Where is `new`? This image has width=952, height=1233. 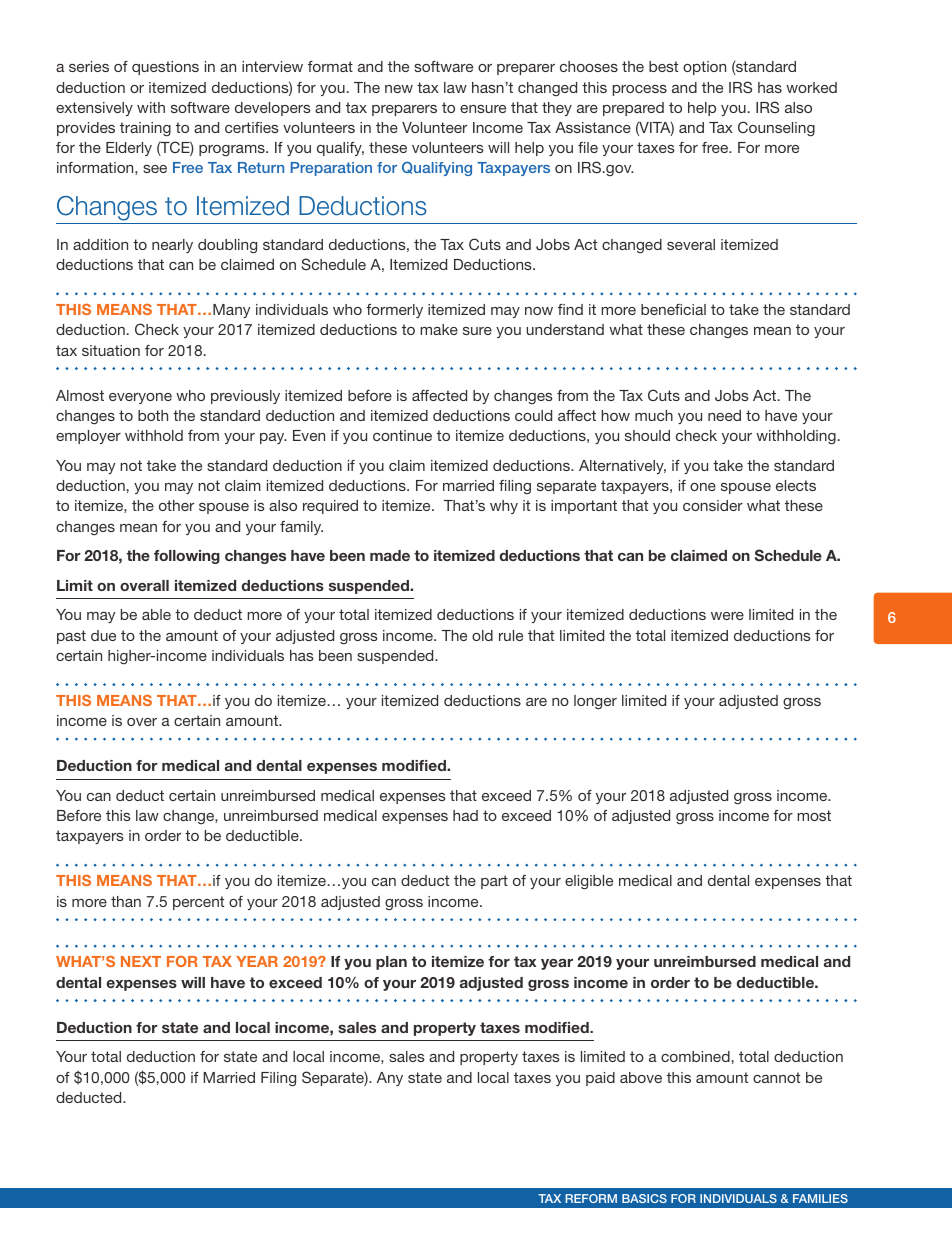
new is located at coordinates (399, 89).
